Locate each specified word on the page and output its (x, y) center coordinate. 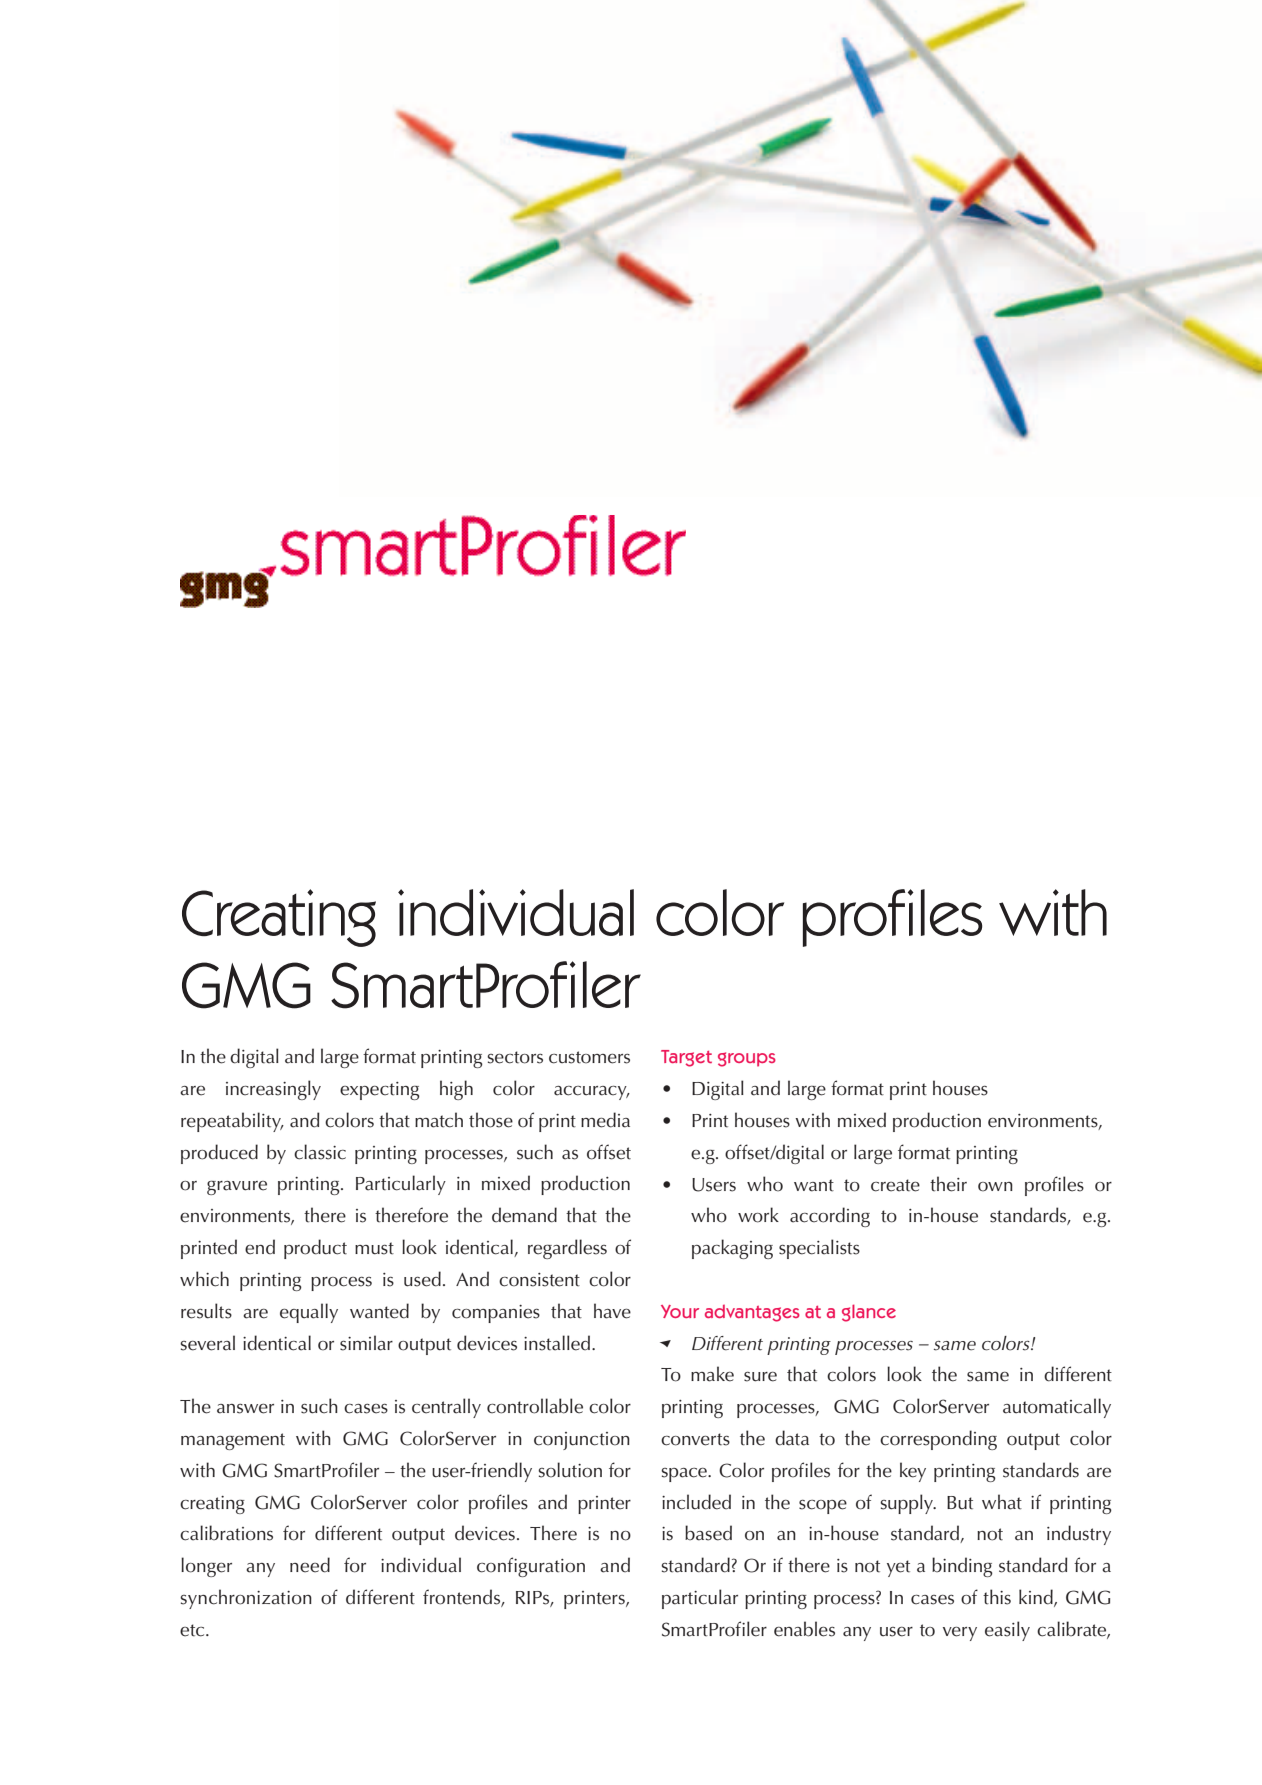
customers (589, 1057)
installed (558, 1343)
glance (869, 1313)
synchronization (246, 1599)
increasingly (273, 1090)
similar (366, 1343)
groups (747, 1059)
